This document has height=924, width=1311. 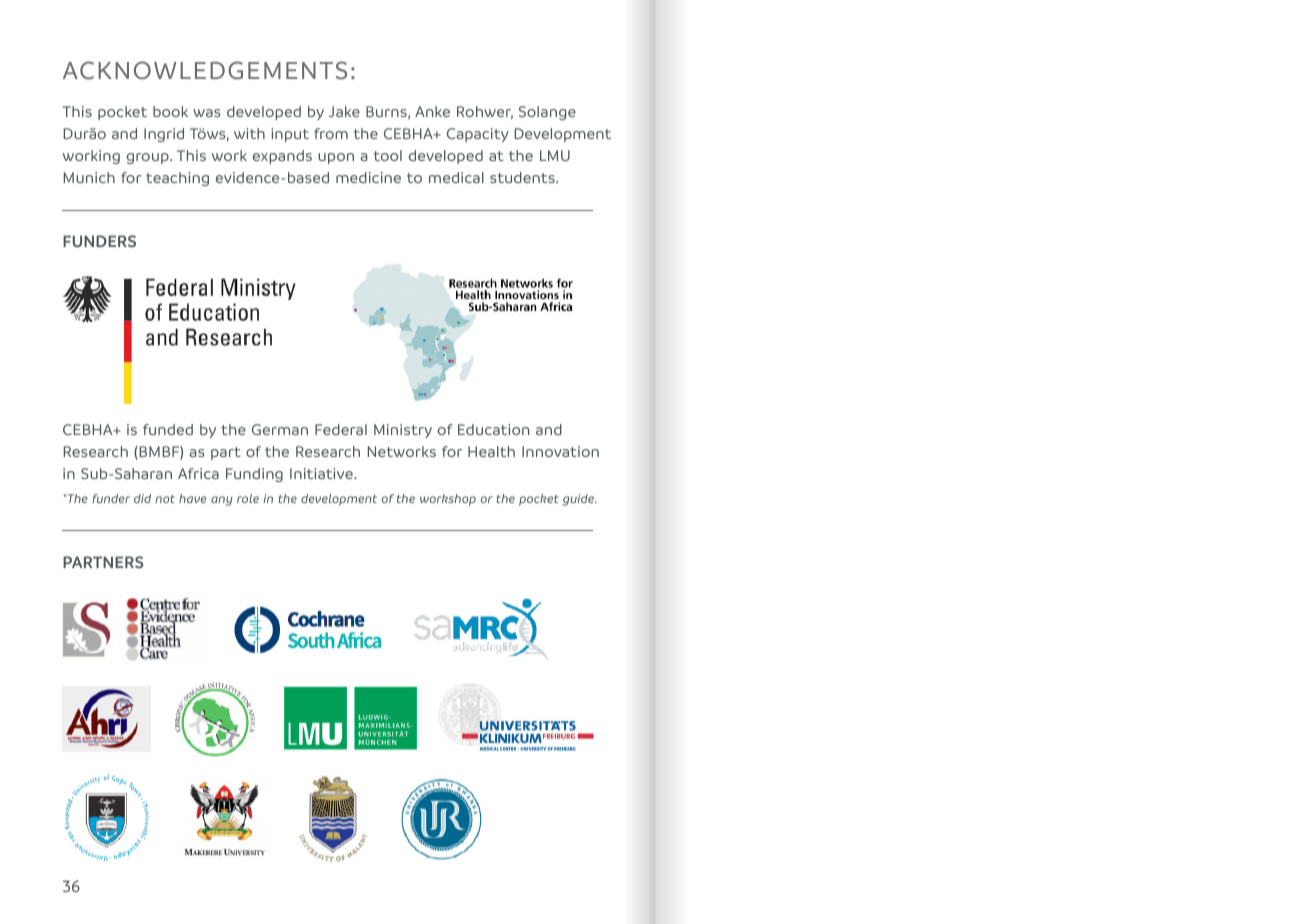 I want to click on Federal, so click(x=341, y=429).
